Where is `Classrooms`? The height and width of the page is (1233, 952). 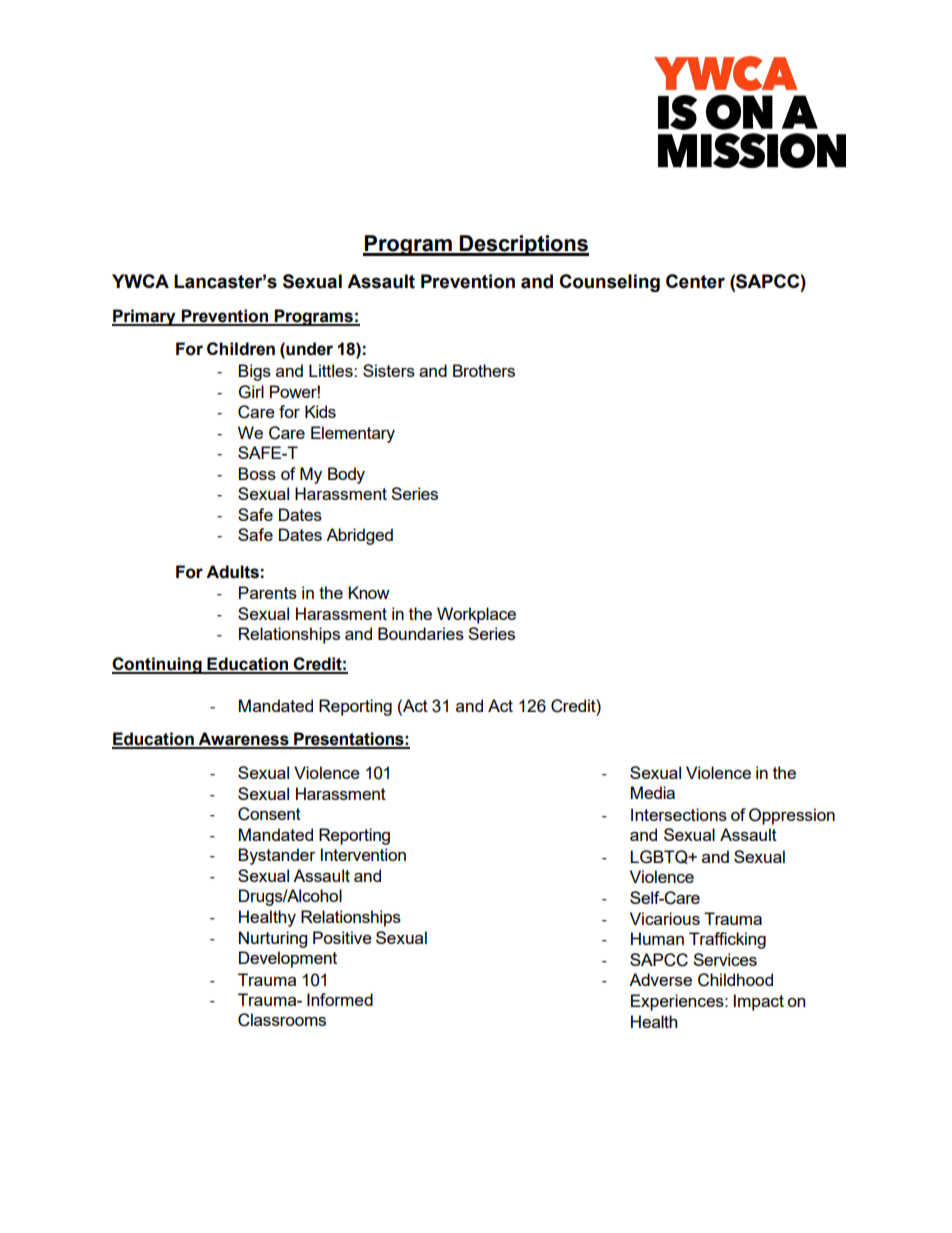 Classrooms is located at coordinates (282, 1020).
